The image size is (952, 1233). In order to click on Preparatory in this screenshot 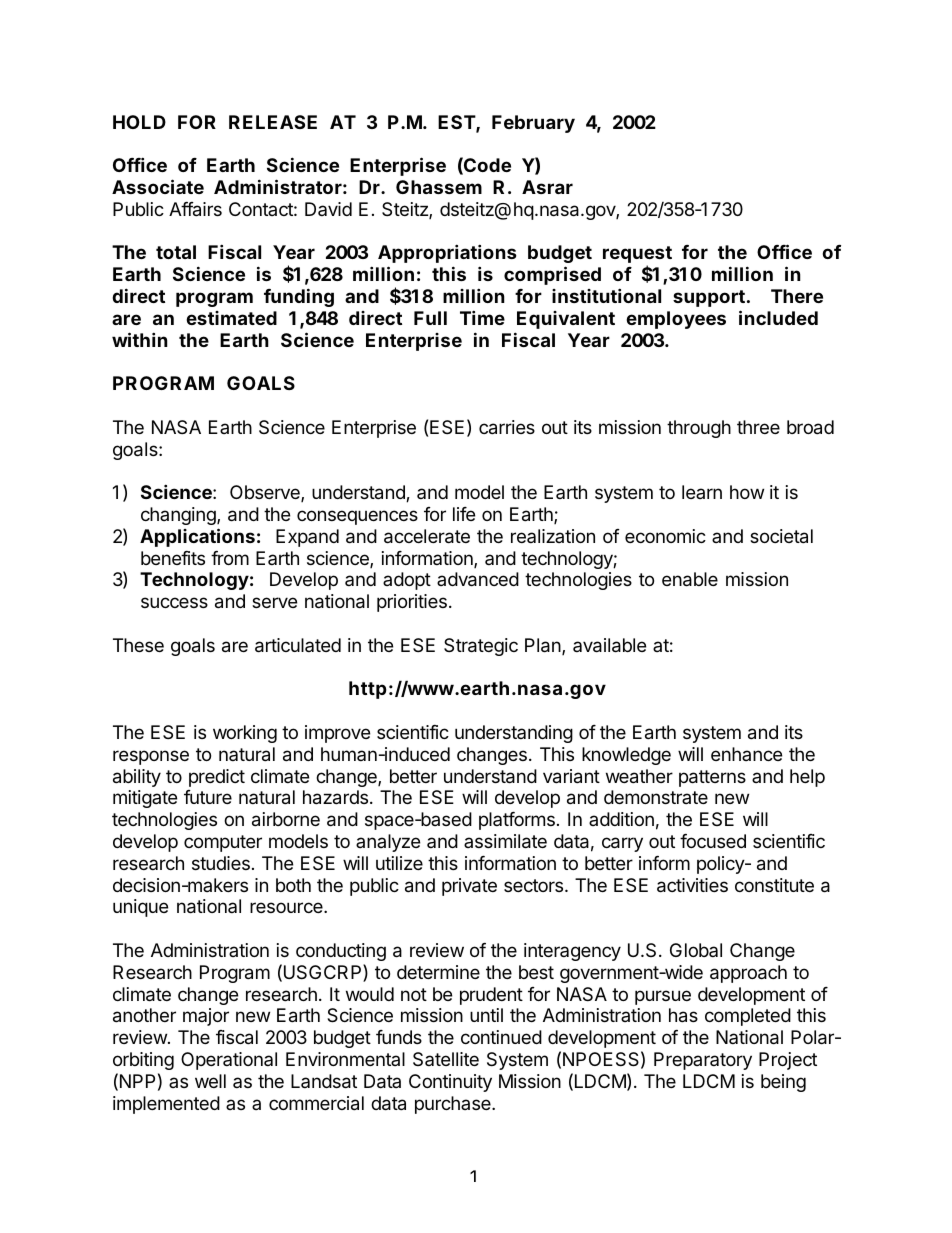, I will do `click(703, 1061)`.
